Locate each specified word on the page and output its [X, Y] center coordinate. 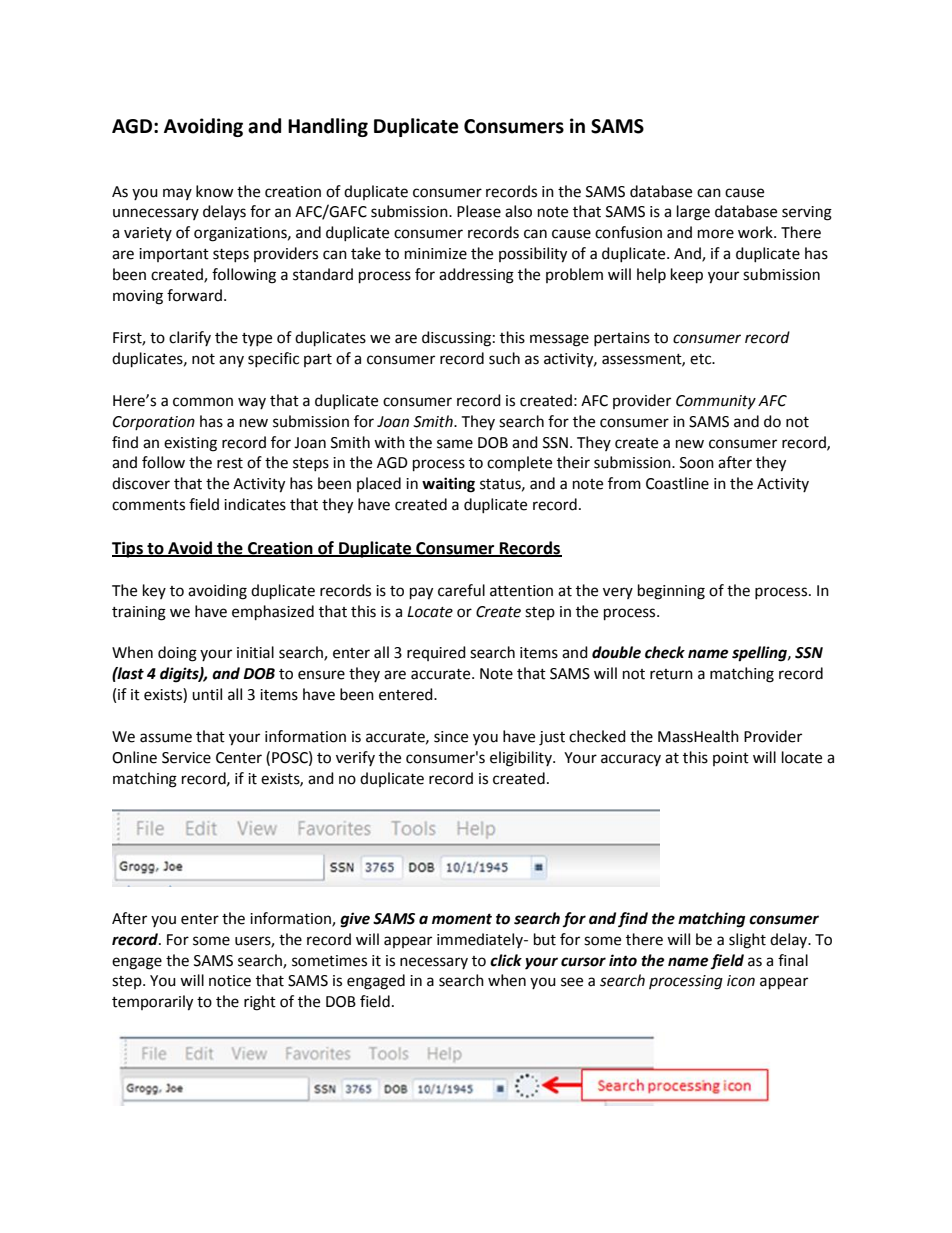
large [693, 213]
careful [461, 590]
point [731, 759]
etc [702, 359]
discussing [456, 339]
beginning [671, 592]
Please [479, 211]
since [451, 737]
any [231, 361]
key [154, 591]
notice [230, 981]
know [215, 191]
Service [186, 758]
